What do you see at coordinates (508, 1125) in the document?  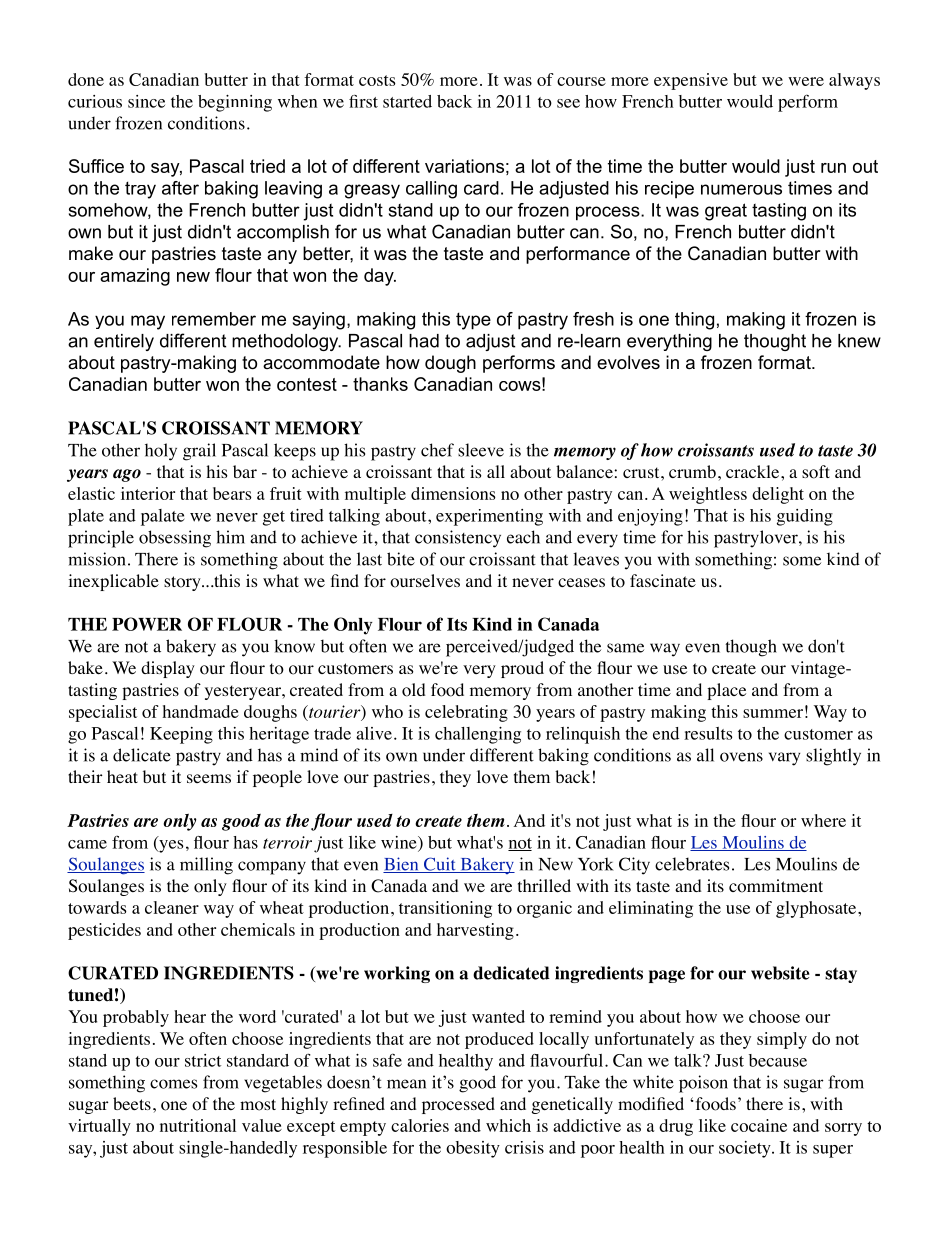 I see `which` at bounding box center [508, 1125].
